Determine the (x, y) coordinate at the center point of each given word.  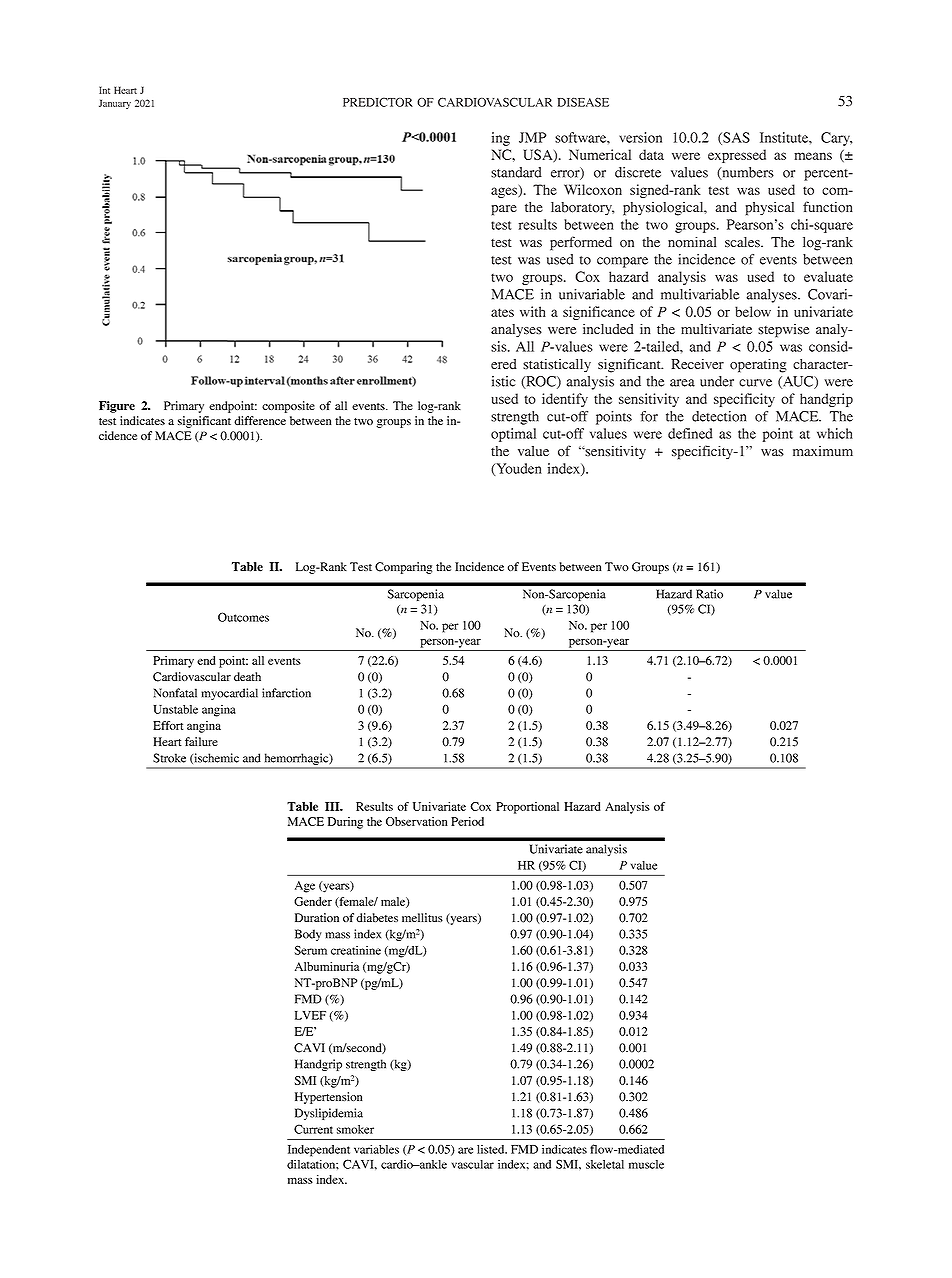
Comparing (403, 568)
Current (313, 1129)
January (115, 104)
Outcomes (243, 617)
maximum (823, 451)
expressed (737, 156)
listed (492, 1149)
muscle (646, 1164)
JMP (532, 137)
